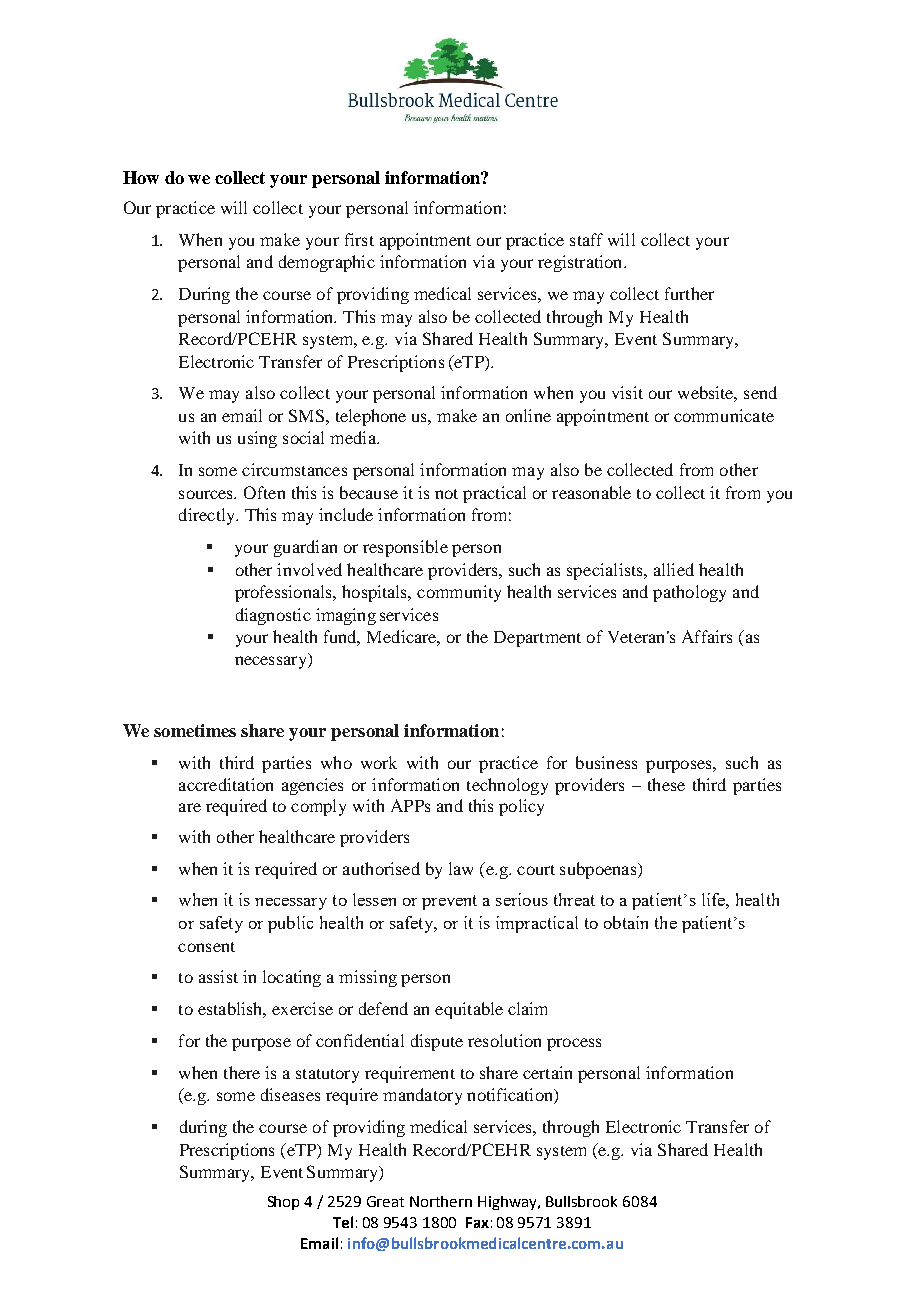  Describe the element at coordinates (441, 1201) in the image. I see `Northern` at that location.
